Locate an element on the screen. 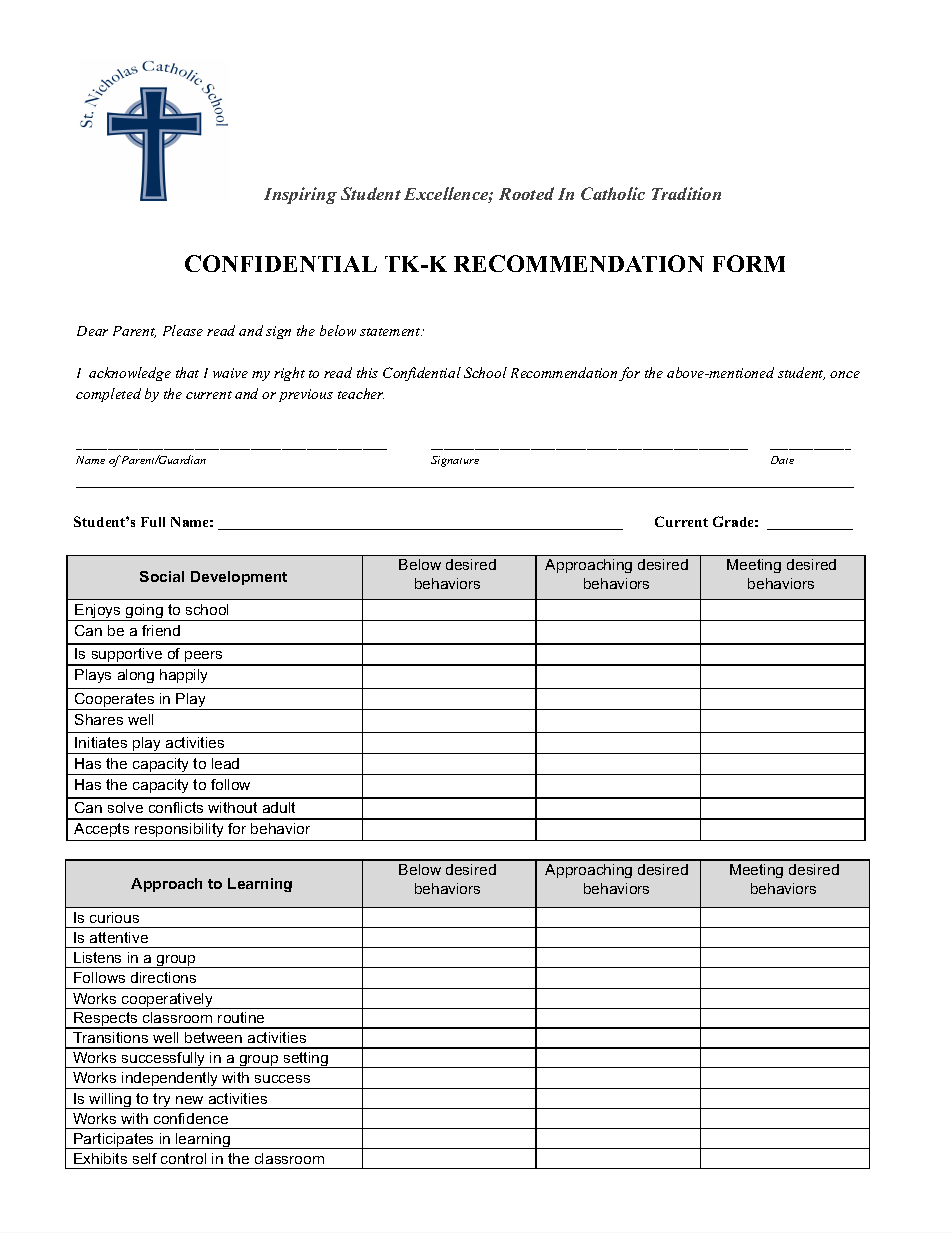  Inspiring is located at coordinates (300, 195).
